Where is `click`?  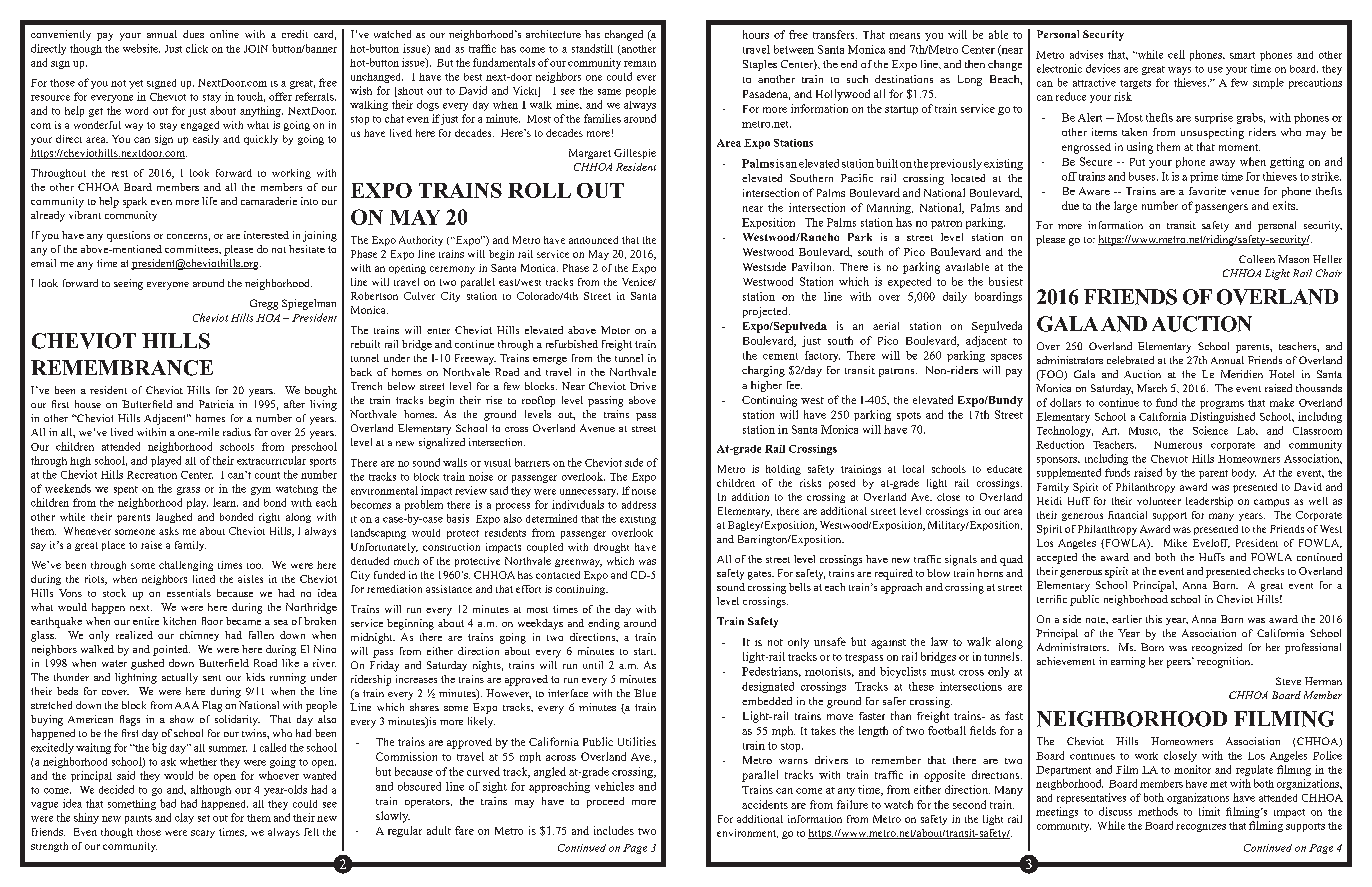
click is located at coordinates (197, 48).
